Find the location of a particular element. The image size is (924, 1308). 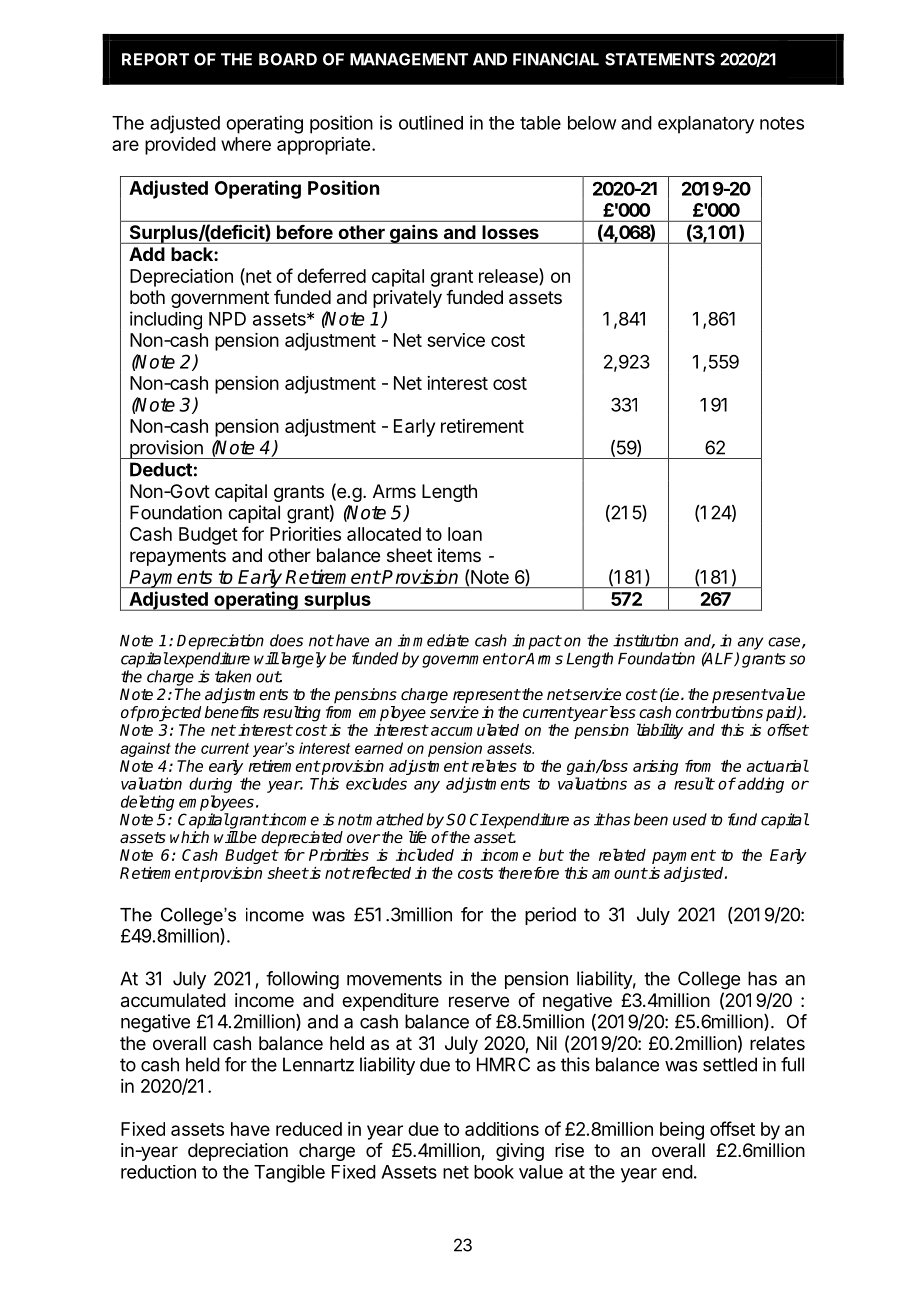

REPORT is located at coordinates (155, 59).
